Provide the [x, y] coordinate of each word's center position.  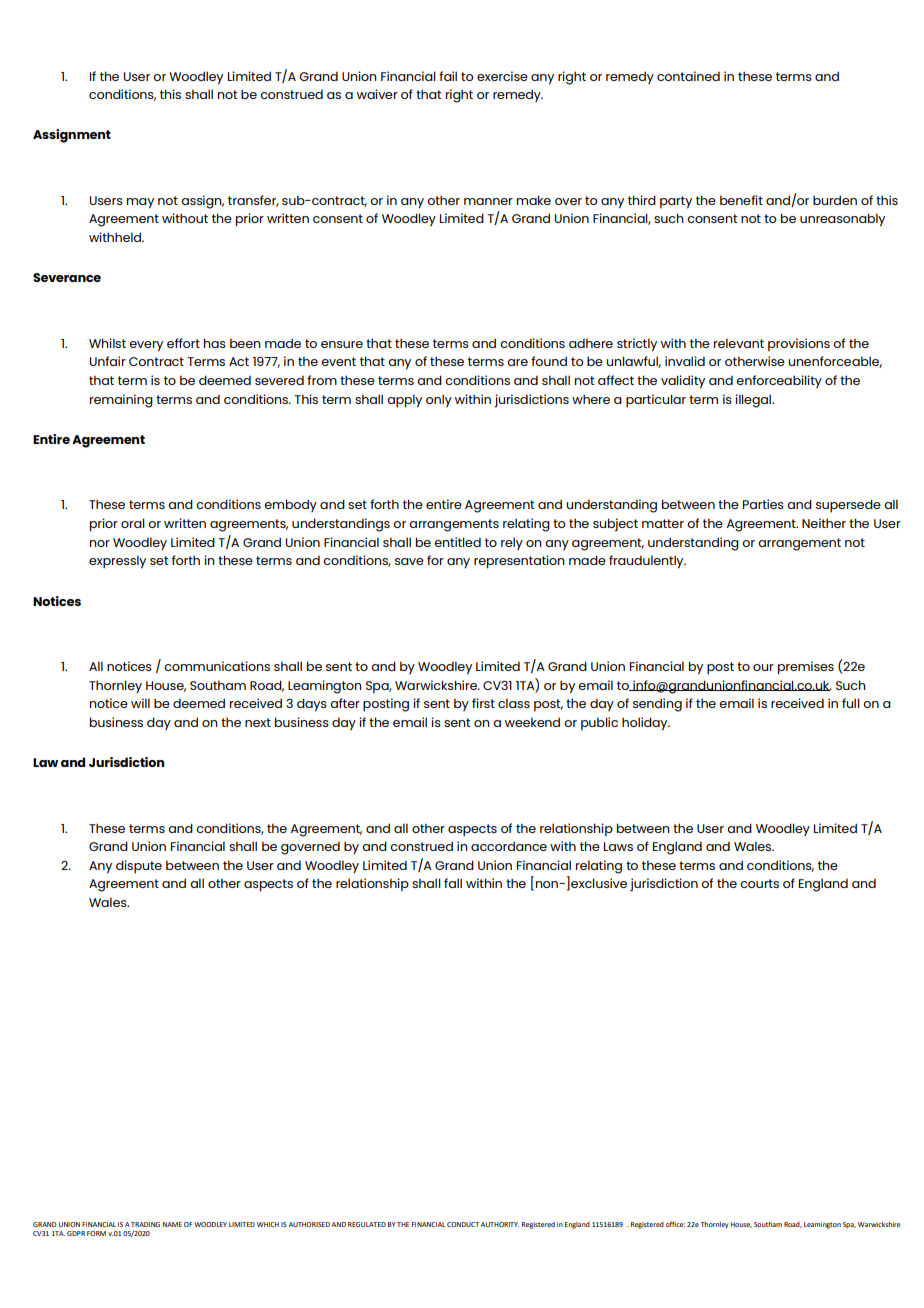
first [483, 703]
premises [806, 668]
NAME [172, 1224]
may [140, 203]
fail [448, 76]
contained [688, 76]
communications [217, 666]
